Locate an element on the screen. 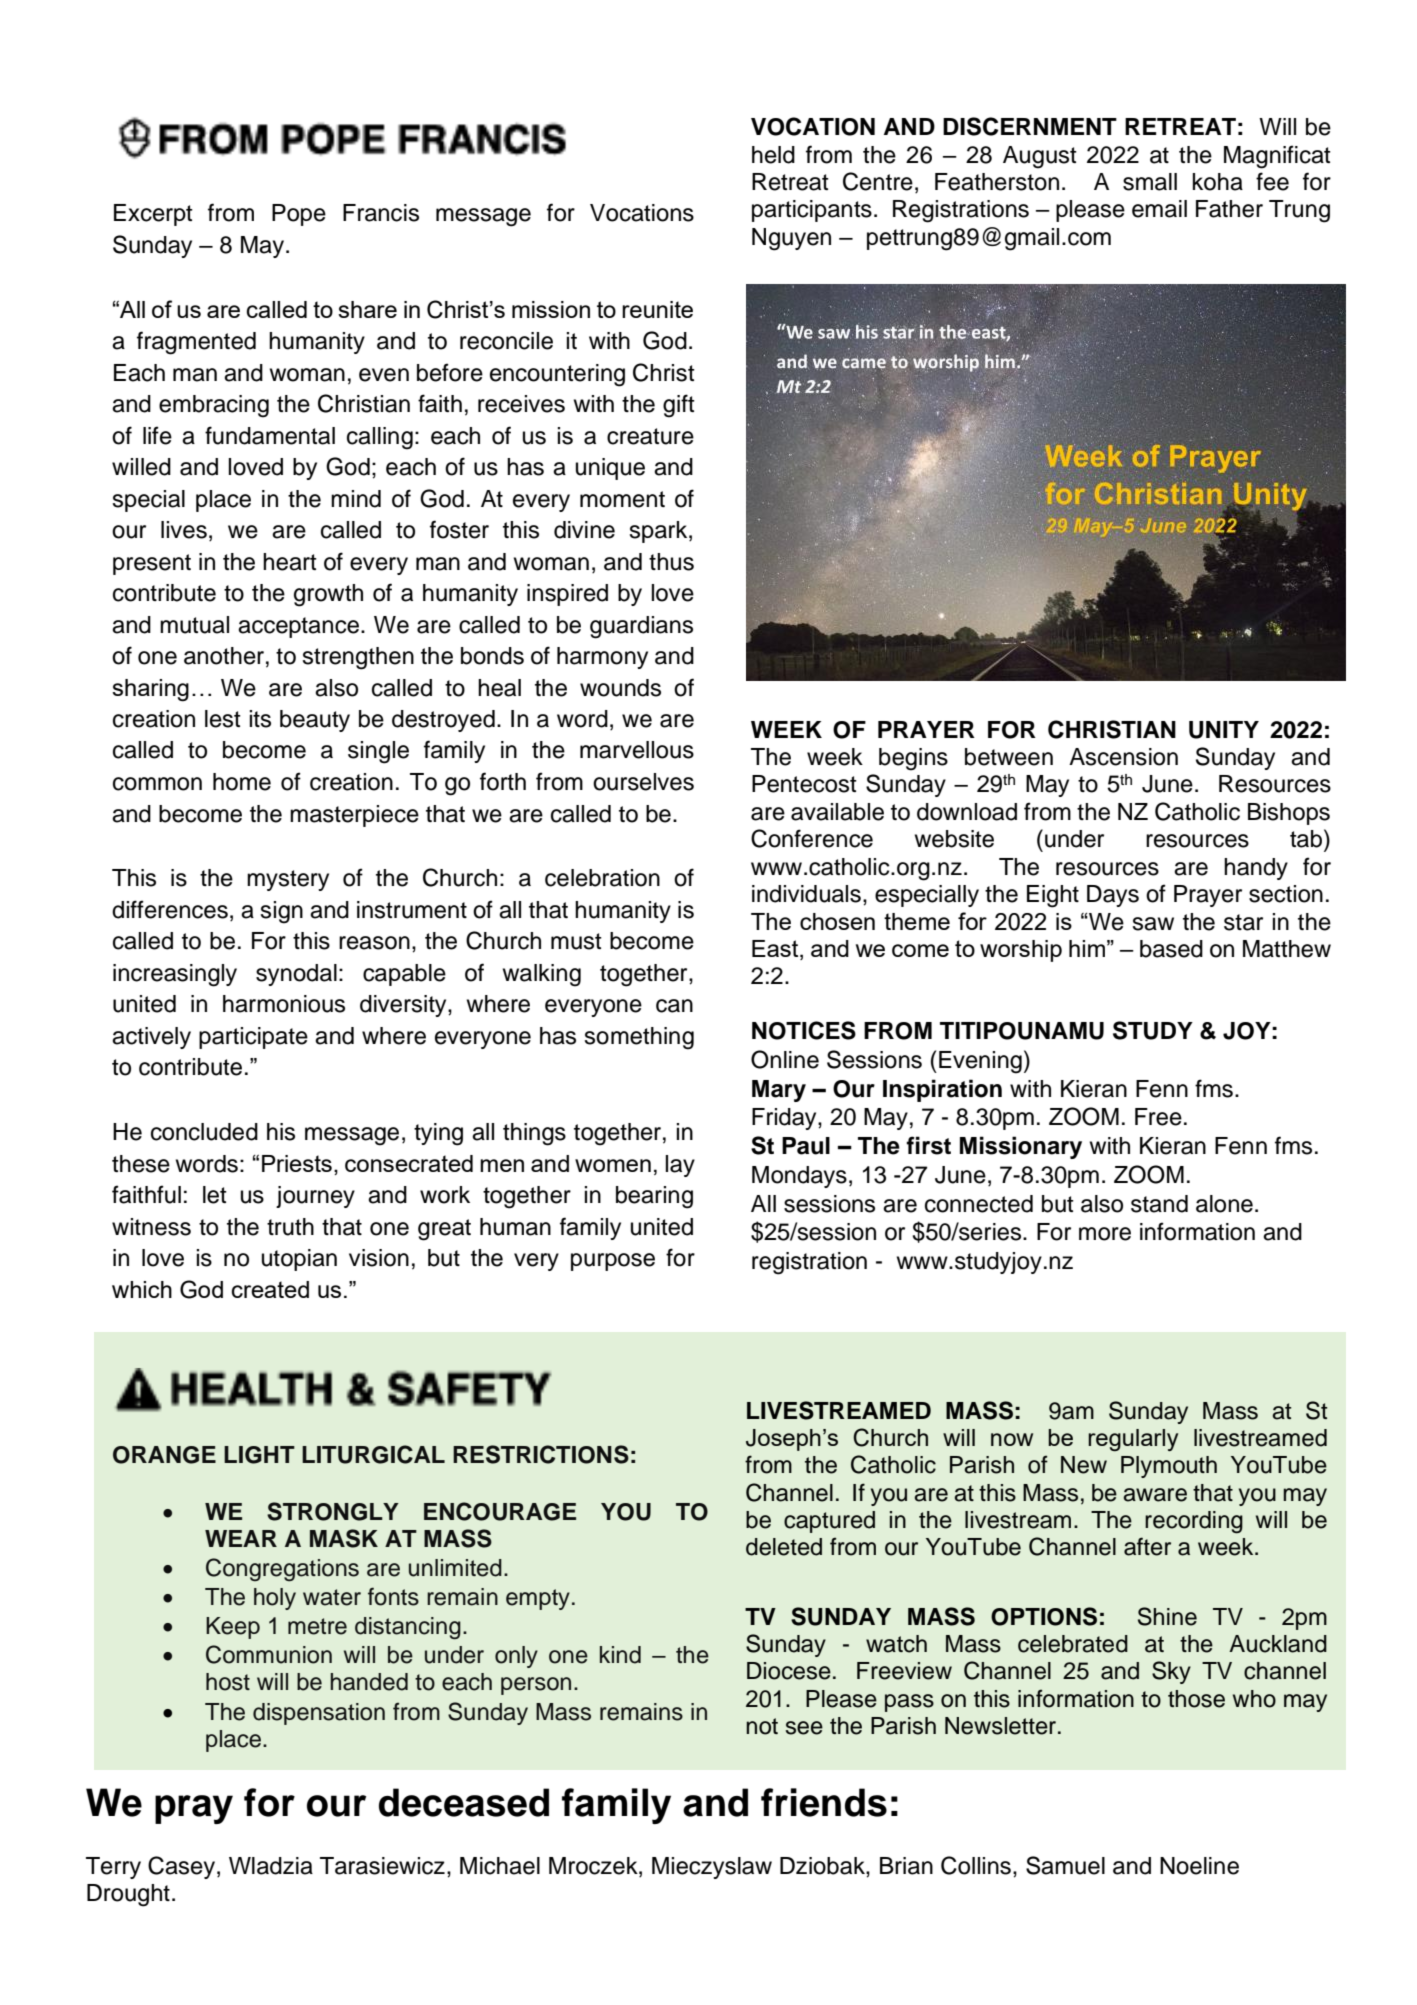 This screenshot has width=1417, height=2005. Samuel is located at coordinates (1065, 1865).
